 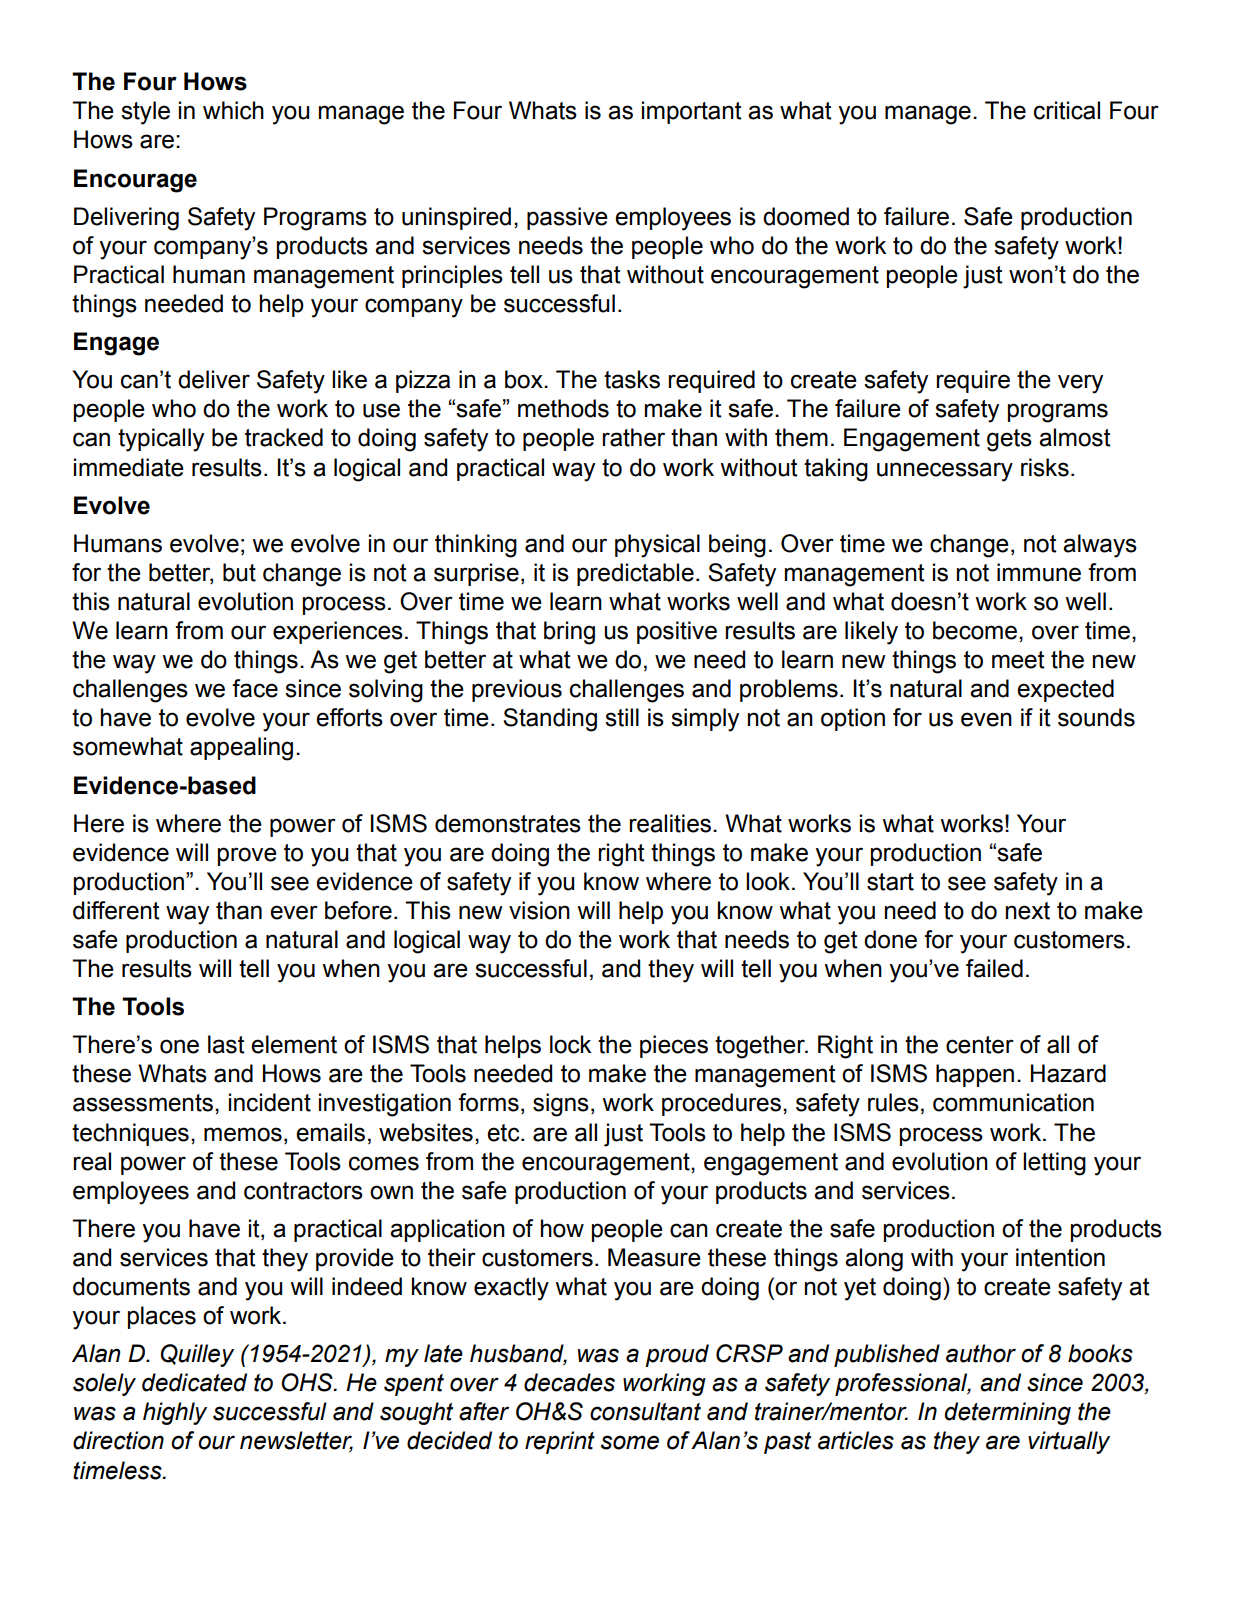 I want to click on signs, so click(x=561, y=1105).
